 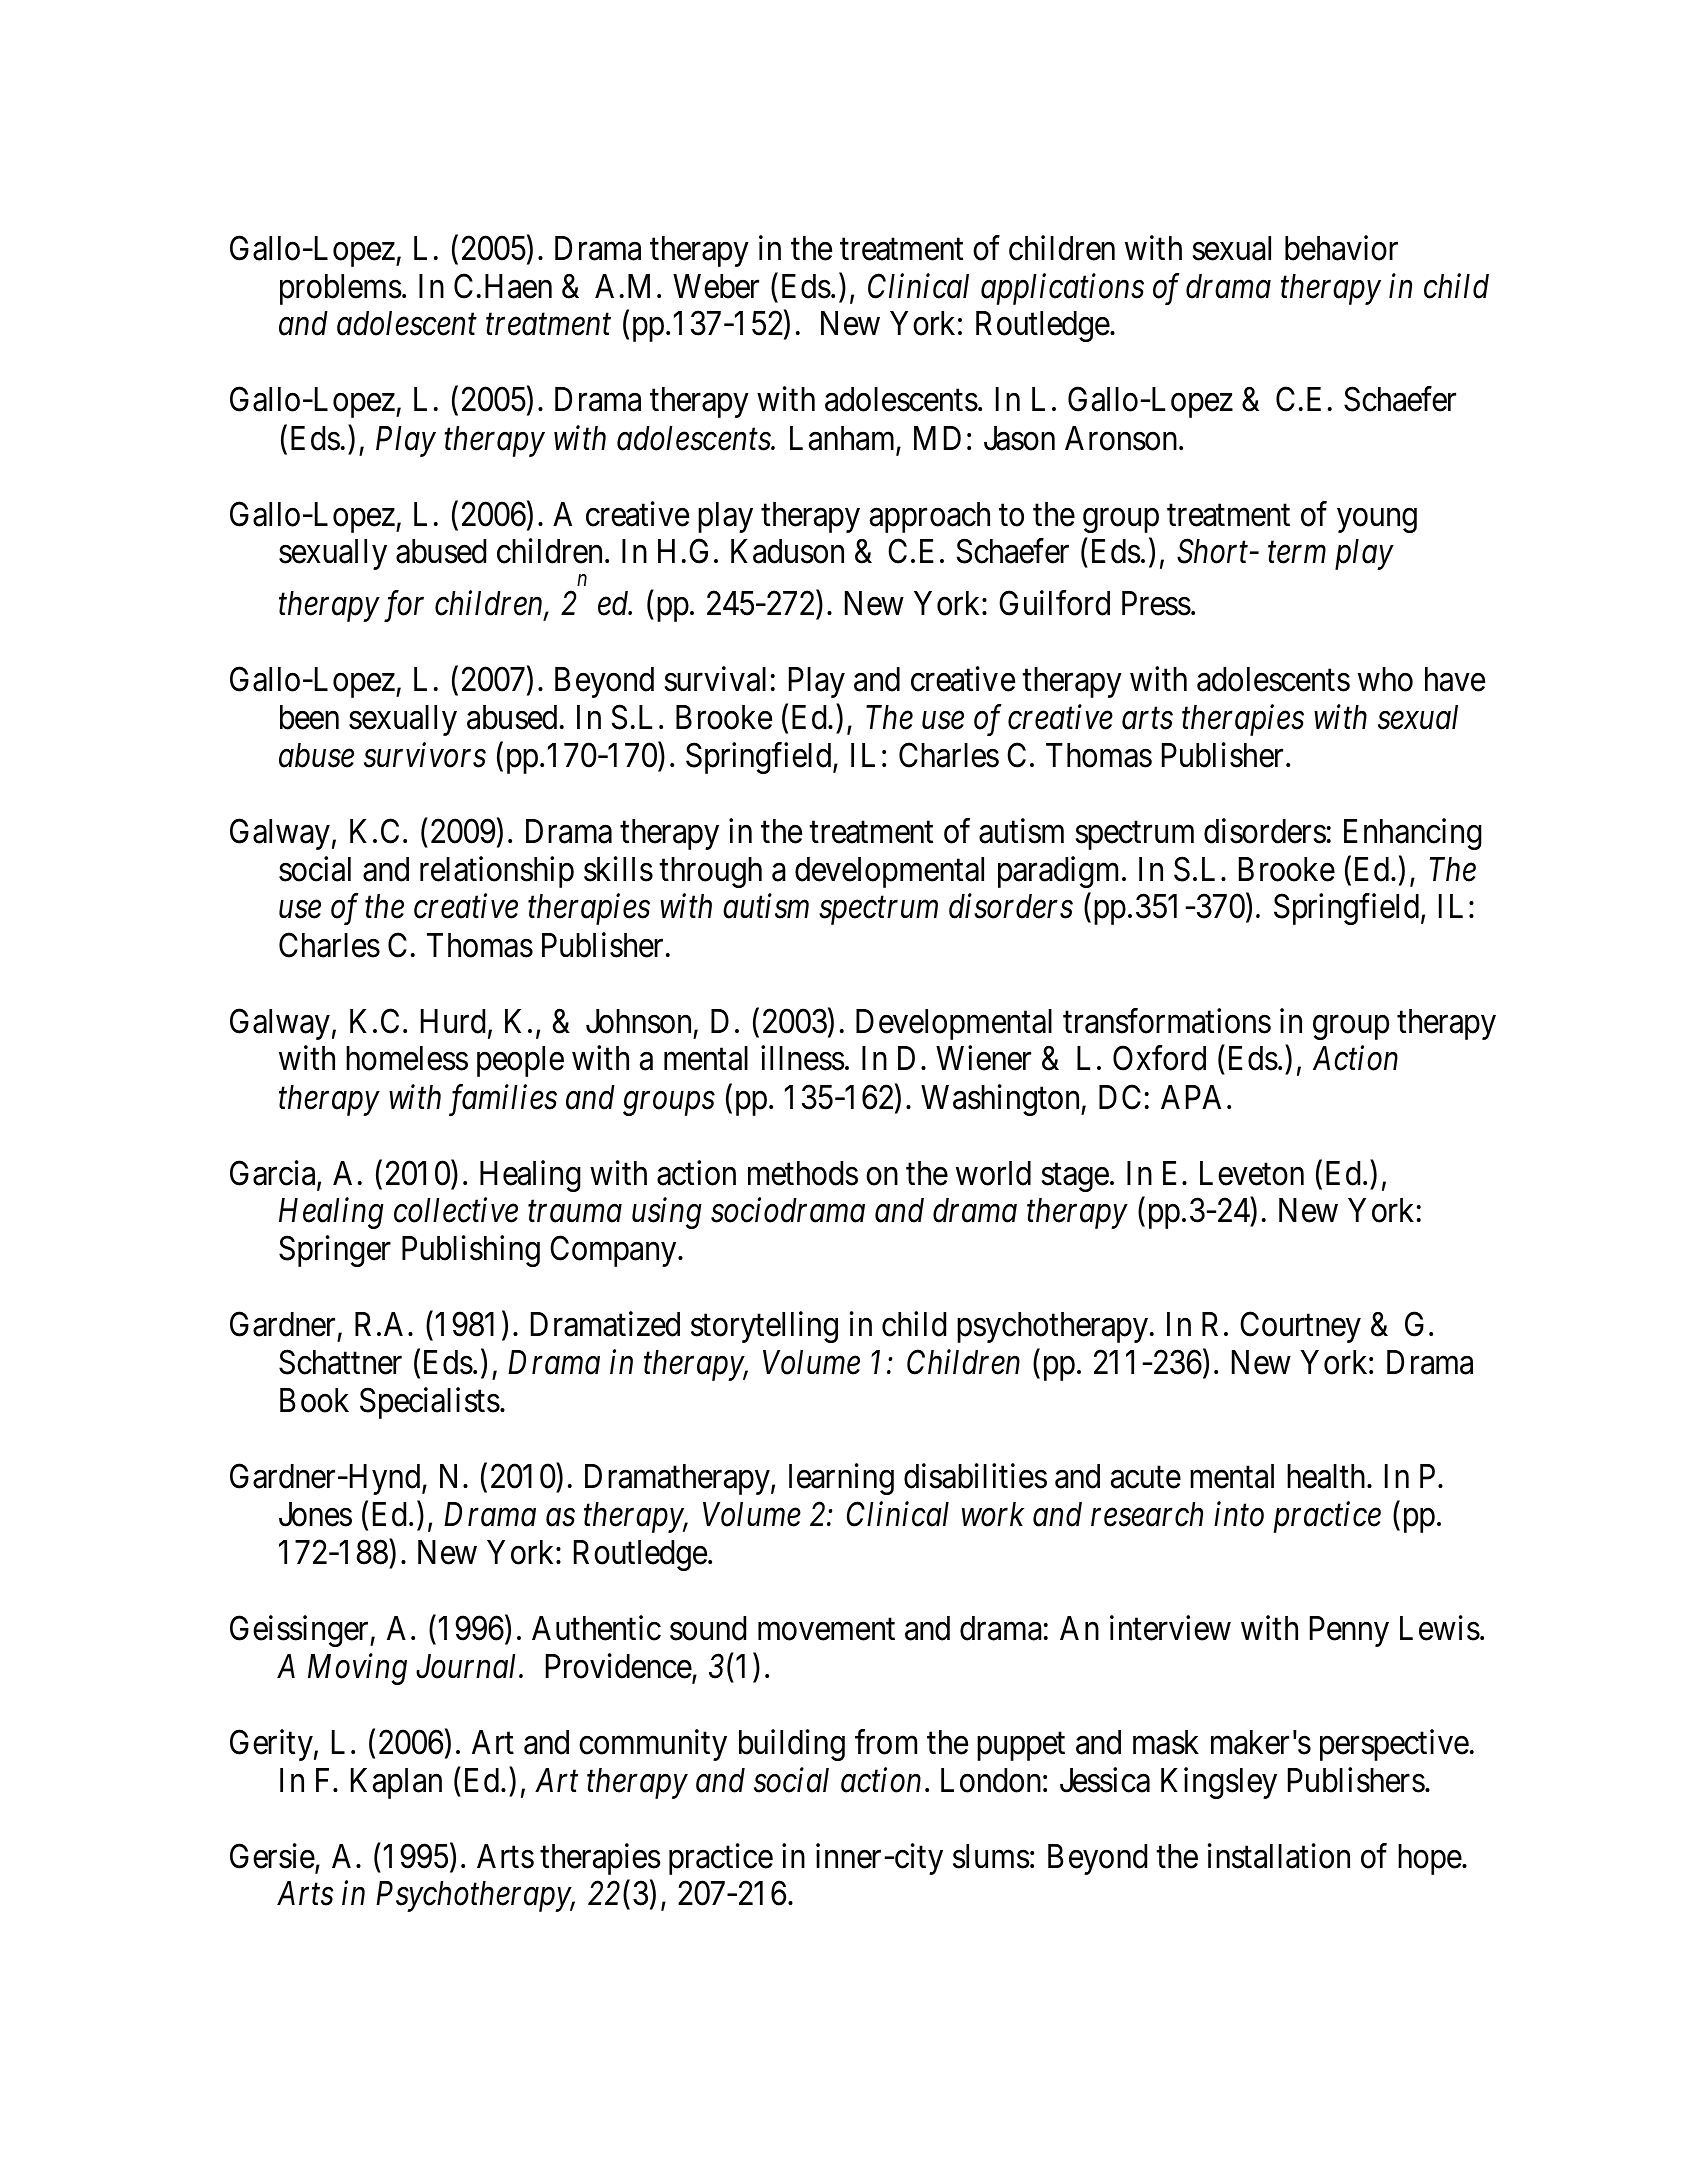 What do you see at coordinates (716, 286) in the screenshot?
I see `Weber` at bounding box center [716, 286].
